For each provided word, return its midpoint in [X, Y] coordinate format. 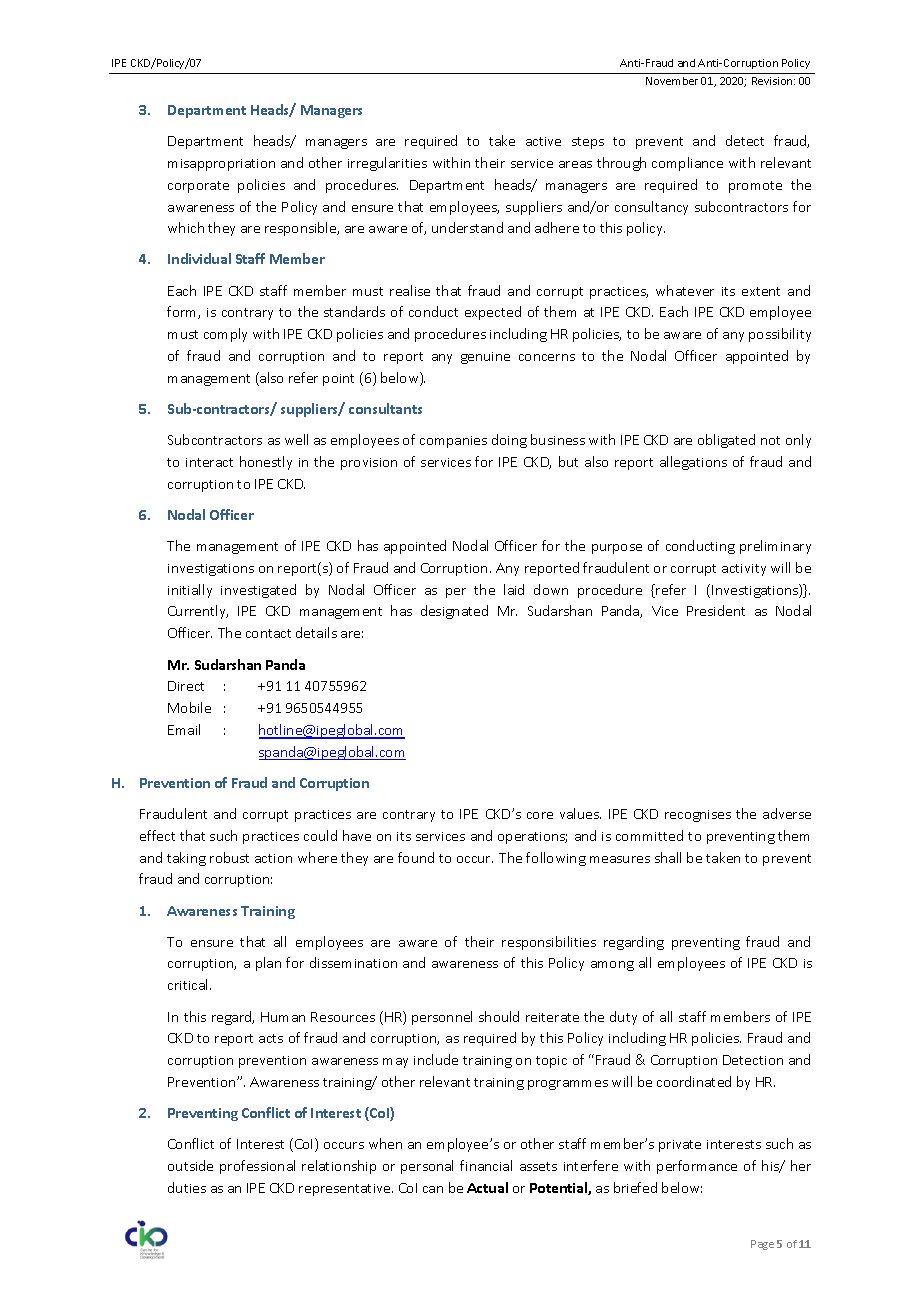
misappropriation [221, 165]
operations [532, 838]
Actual [487, 1187]
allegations [693, 463]
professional [257, 1167]
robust [229, 857]
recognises [698, 816]
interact [209, 462]
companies [453, 442]
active [543, 141]
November [672, 81]
